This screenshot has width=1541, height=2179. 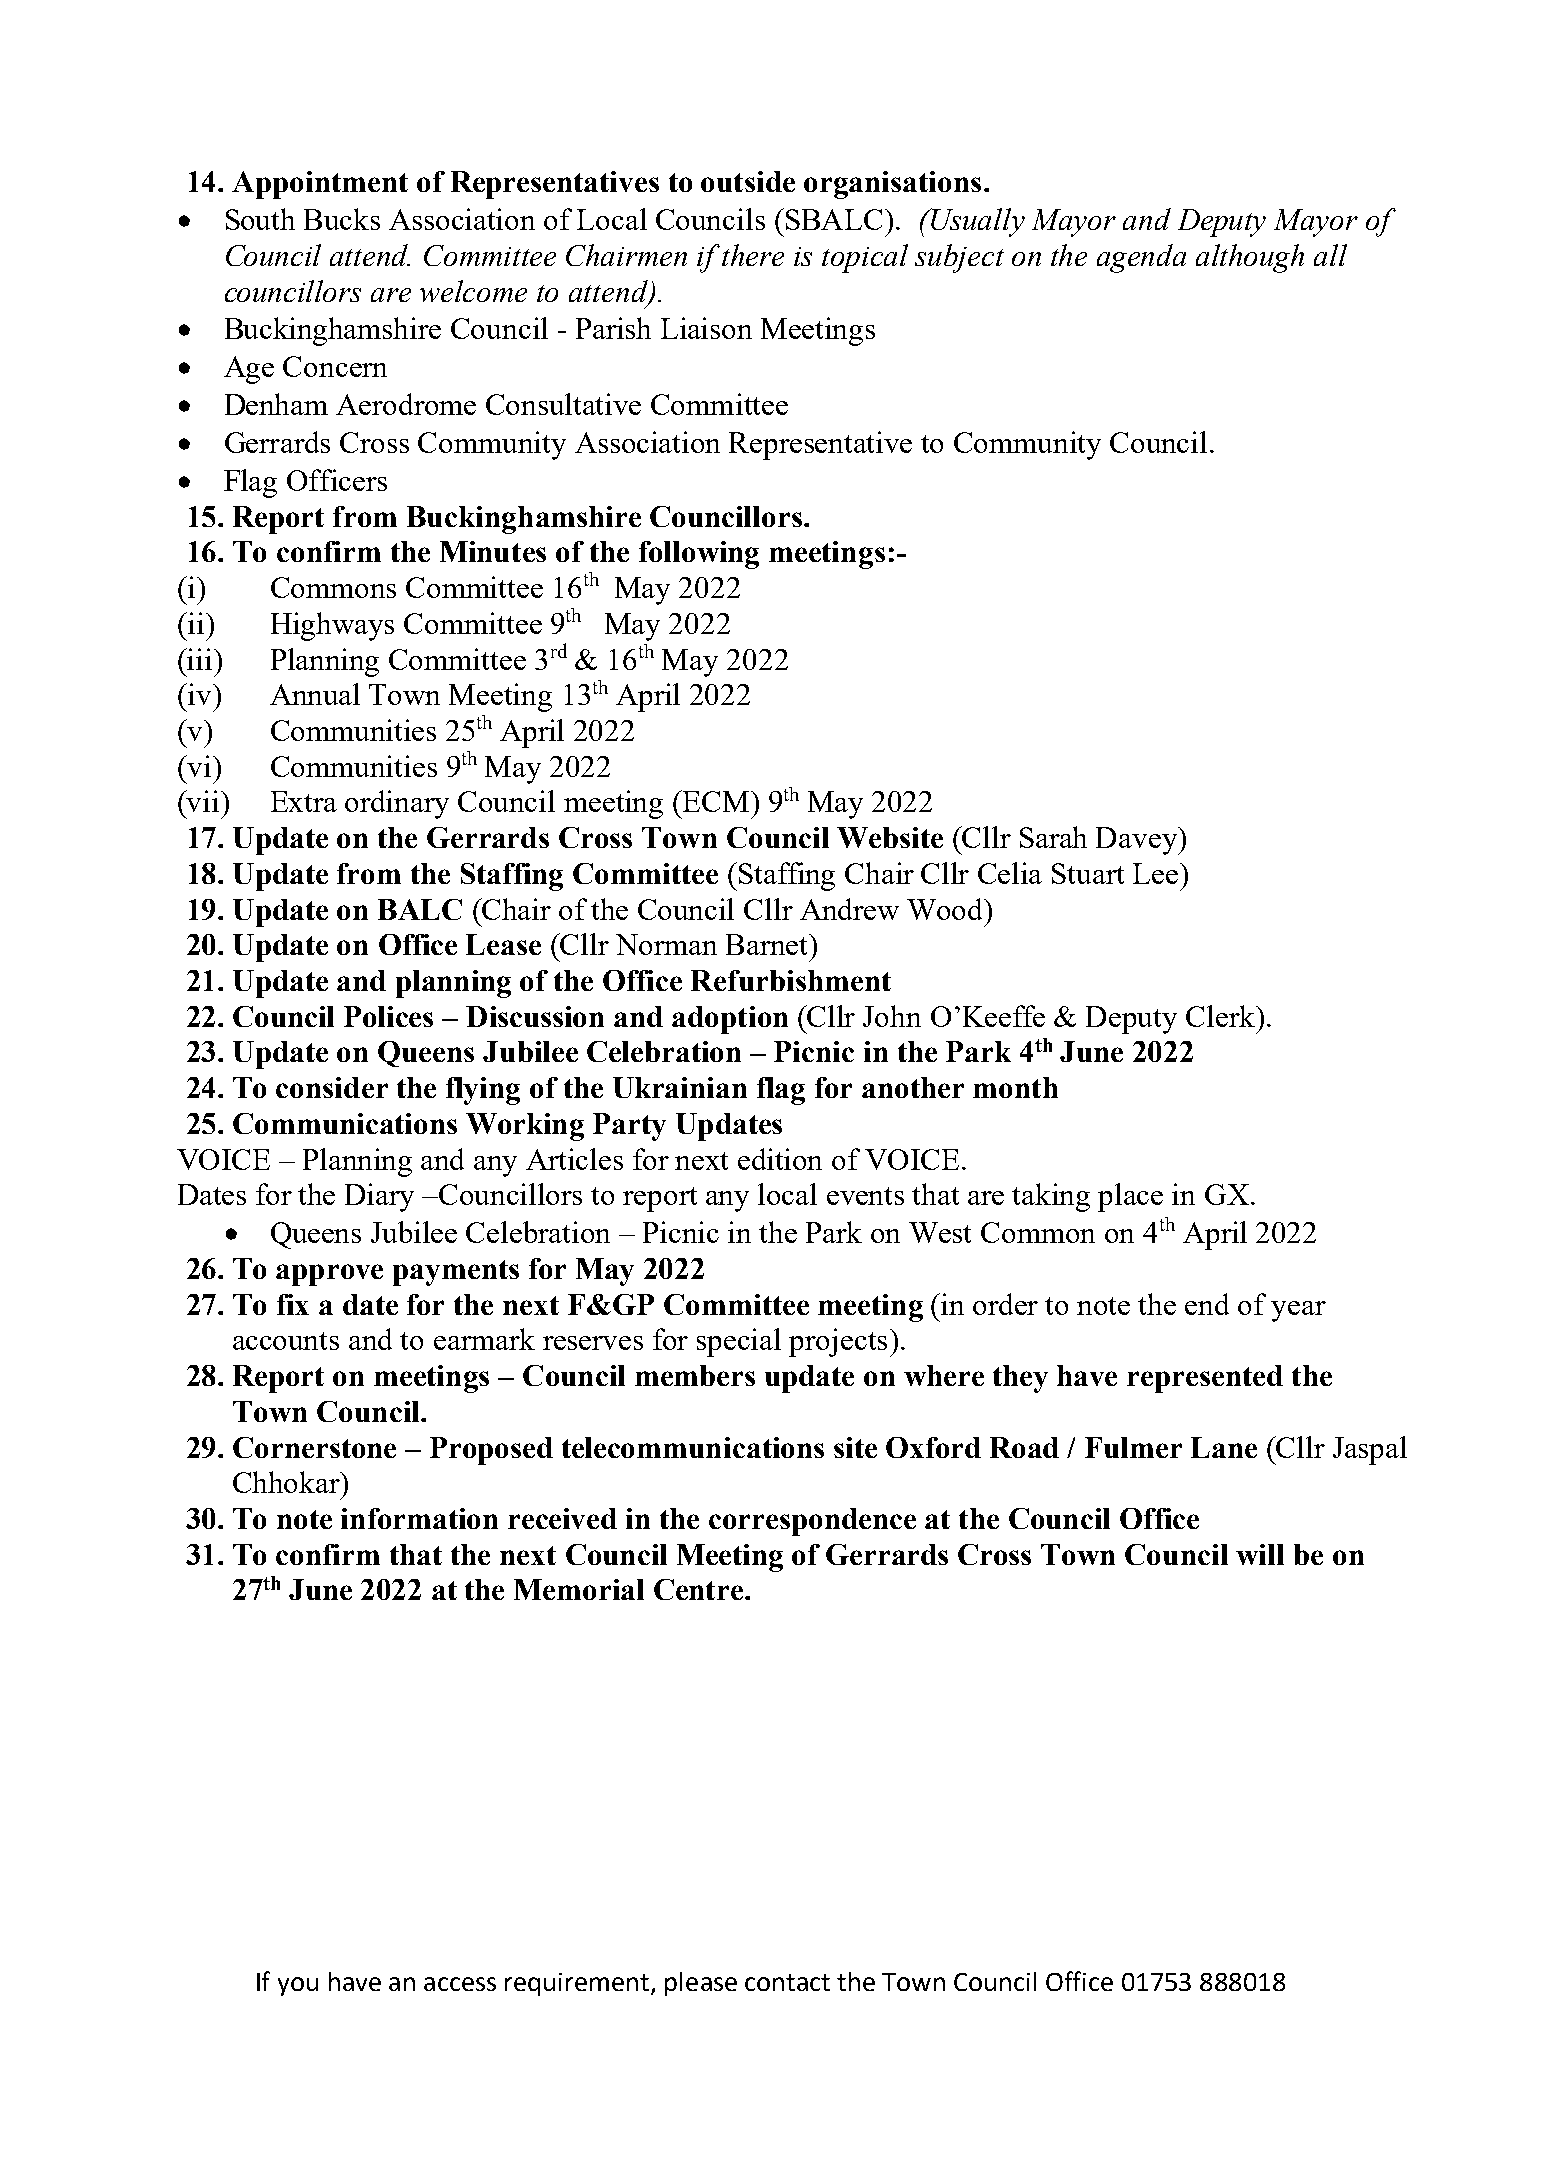 I want to click on accounts, so click(x=286, y=1341).
